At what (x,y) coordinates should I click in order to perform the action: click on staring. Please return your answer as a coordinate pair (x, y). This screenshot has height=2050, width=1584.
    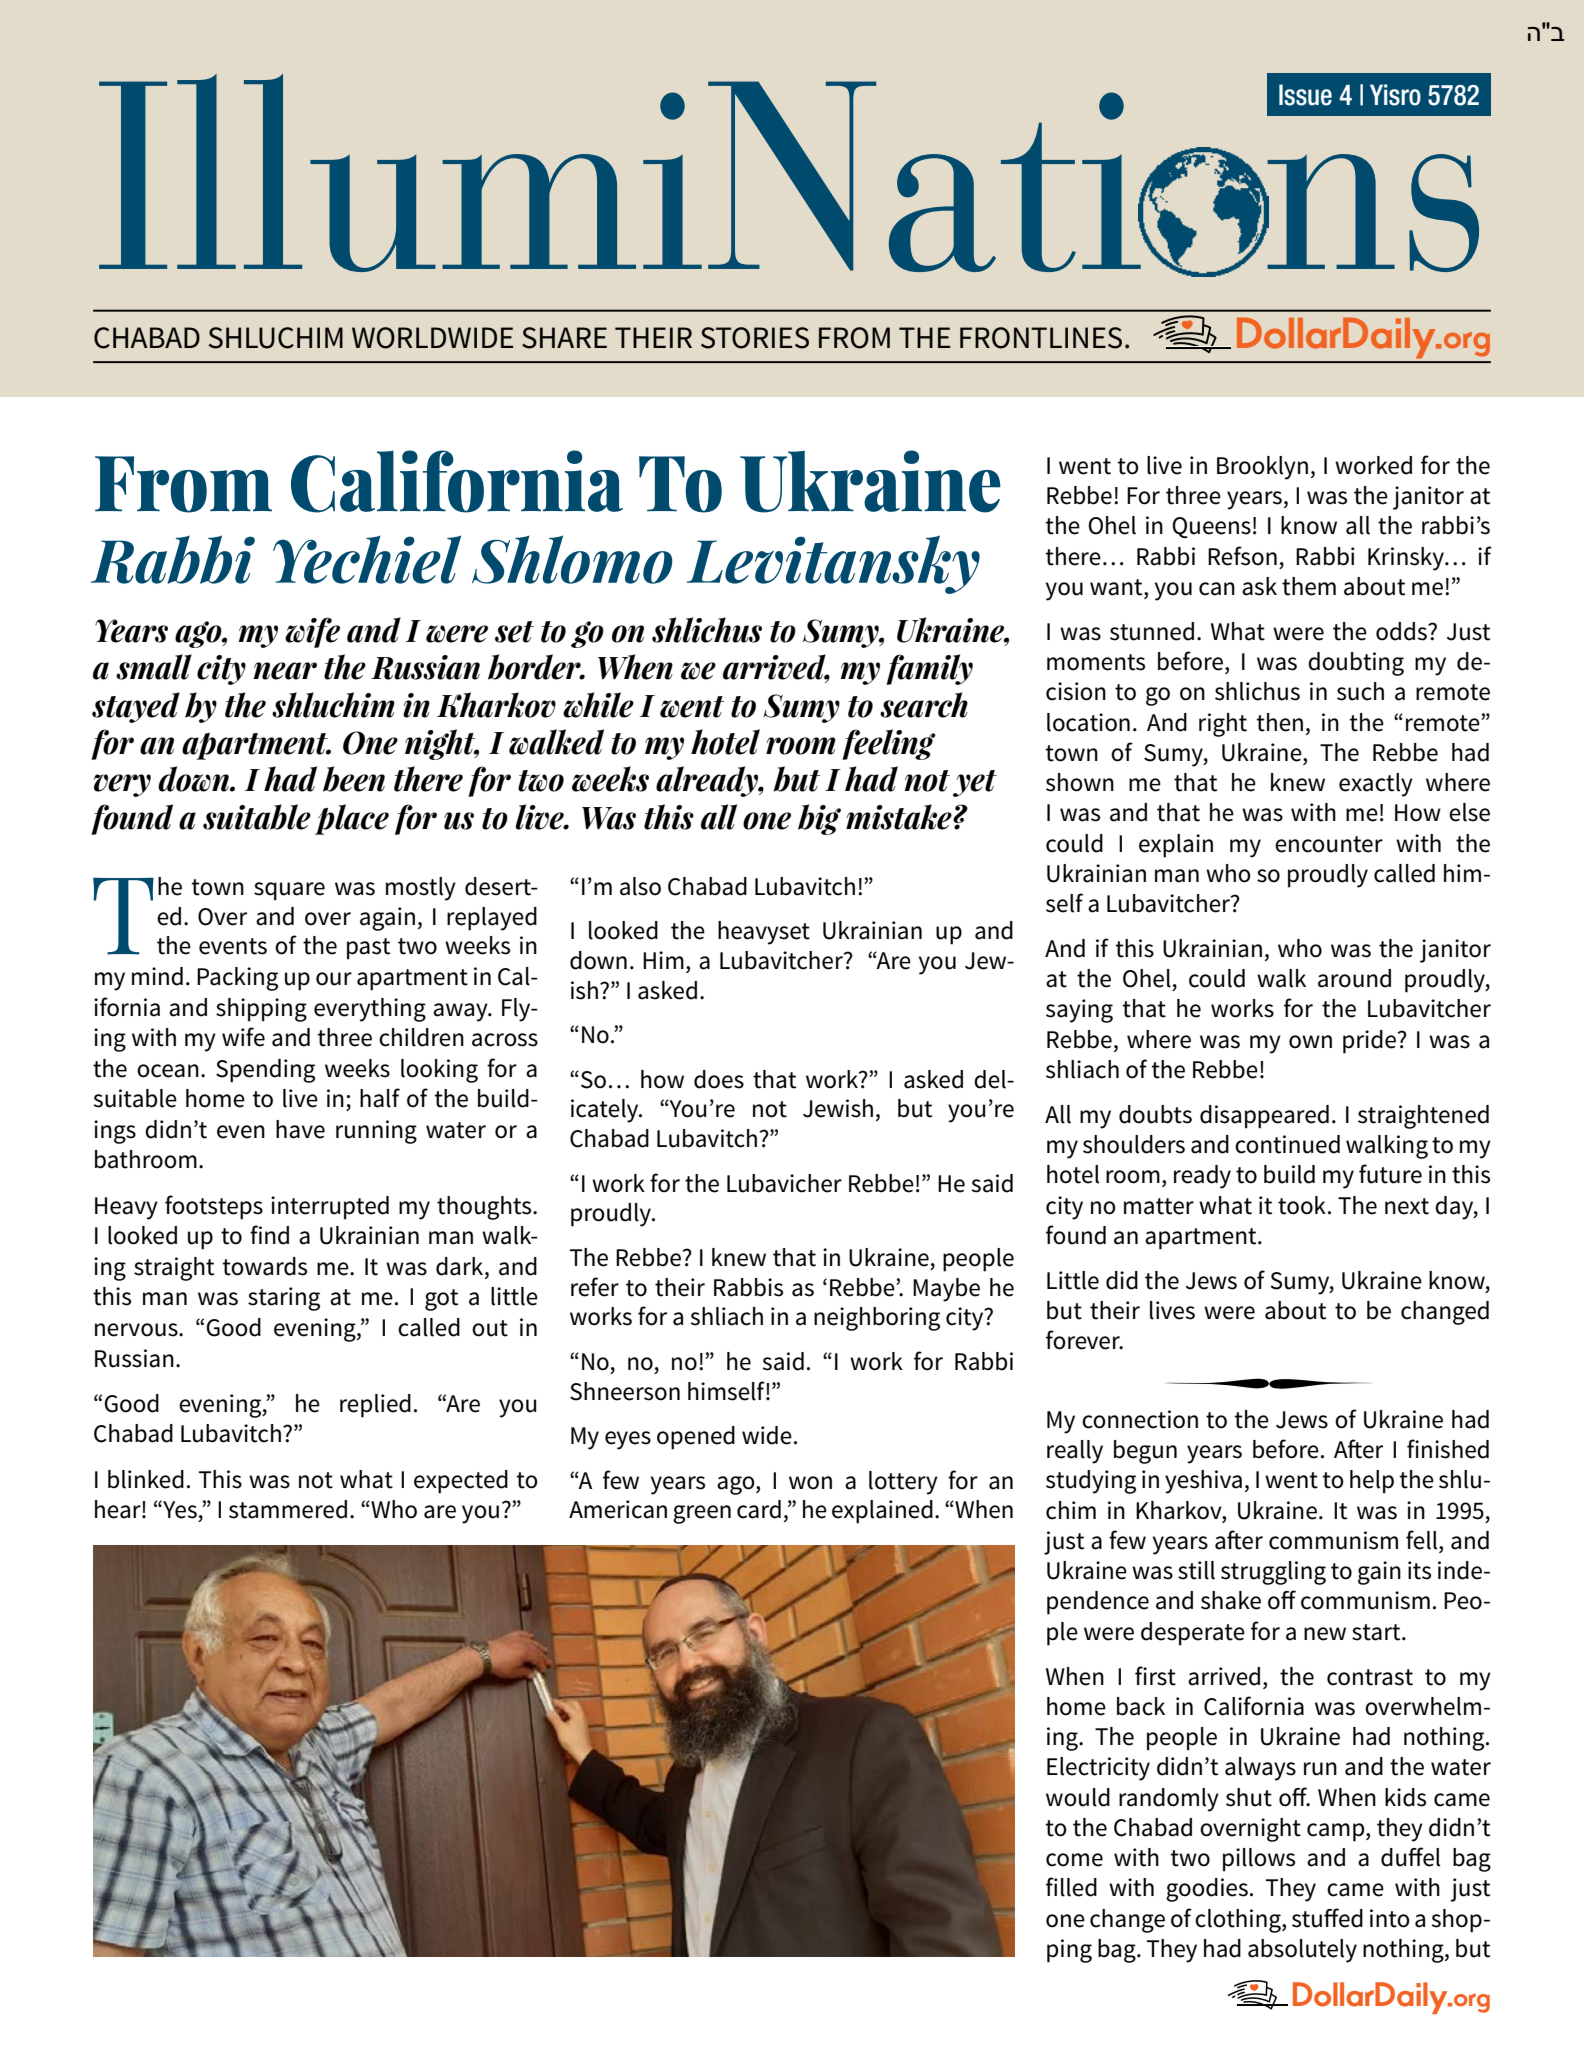
    Looking at the image, I should click on (284, 1299).
